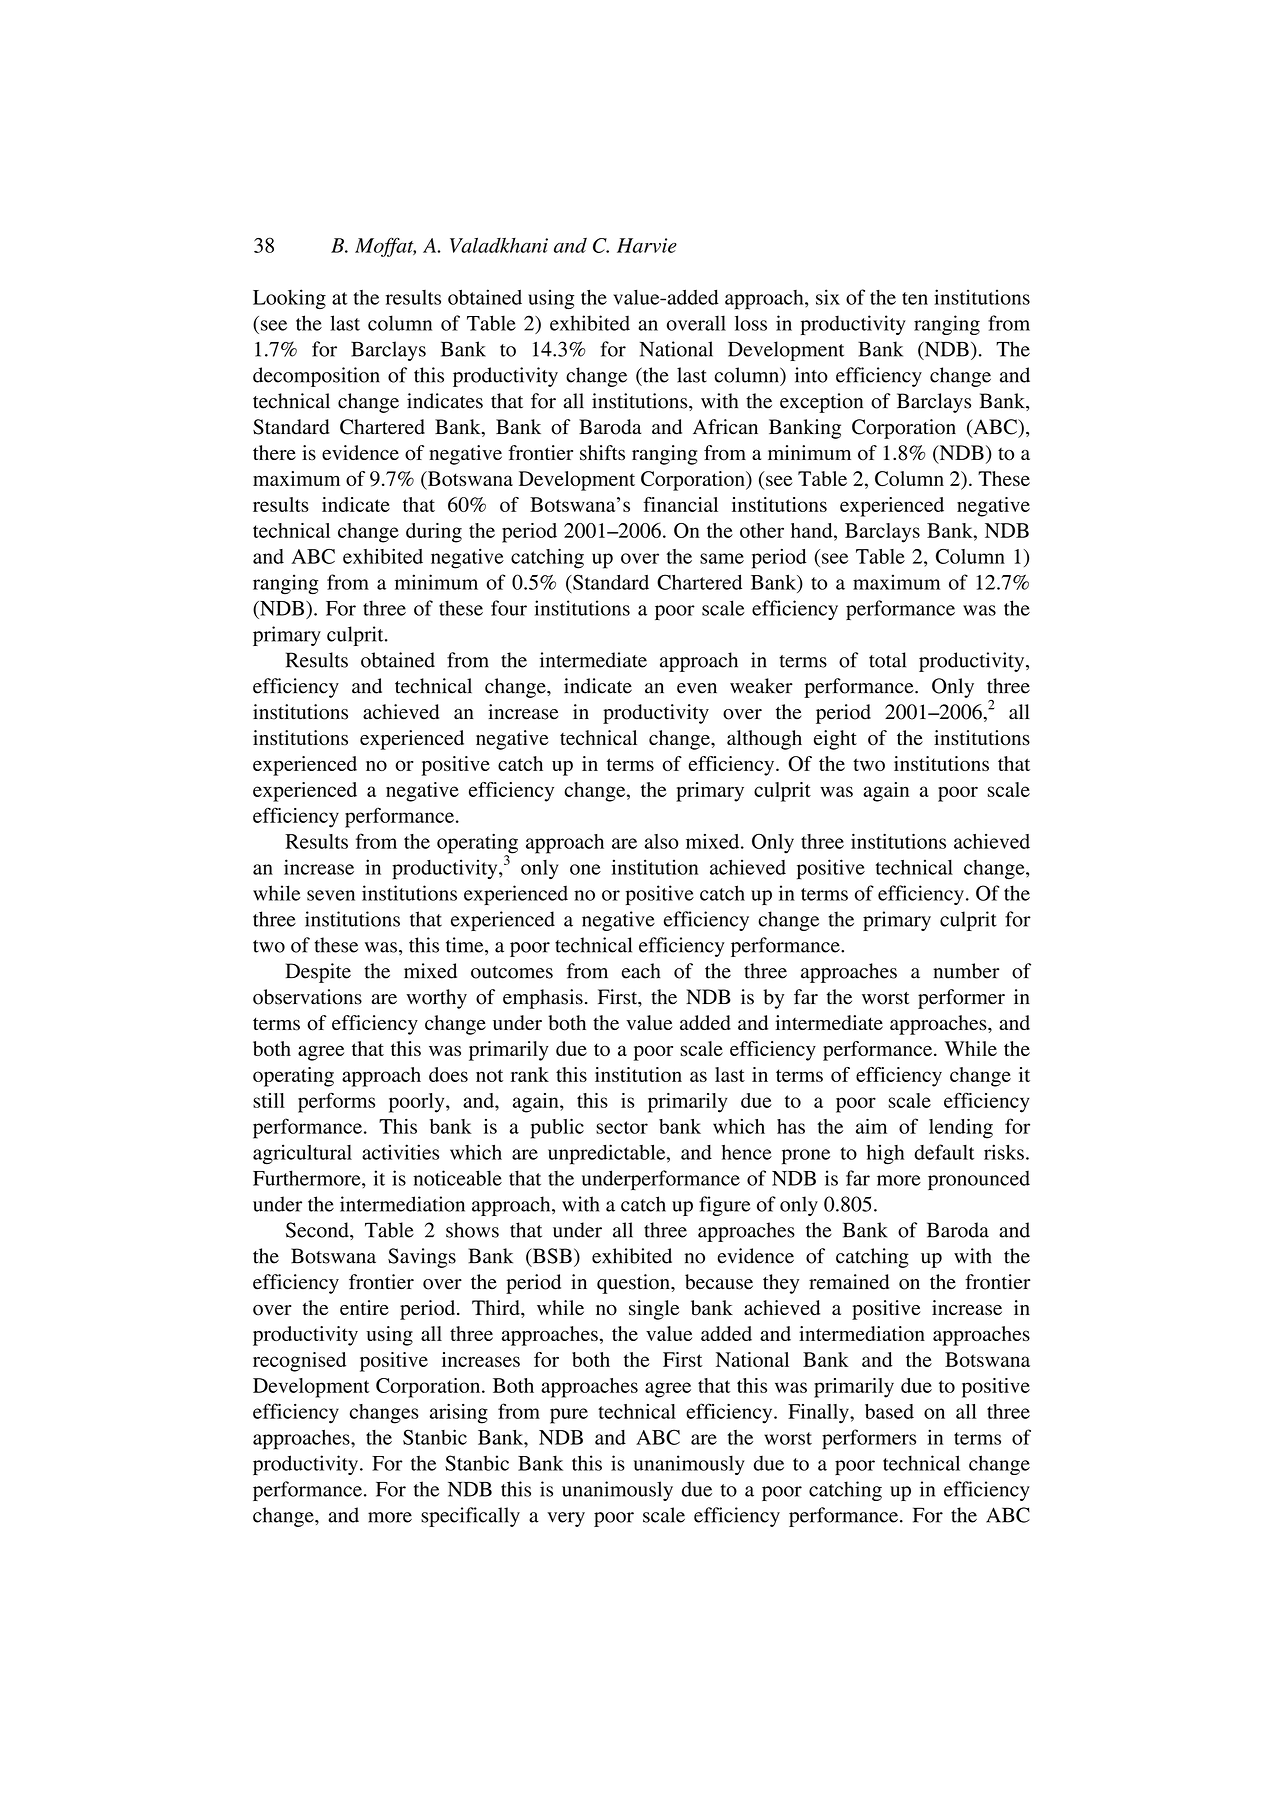 The height and width of the image is (1818, 1285). I want to click on based, so click(889, 1411).
